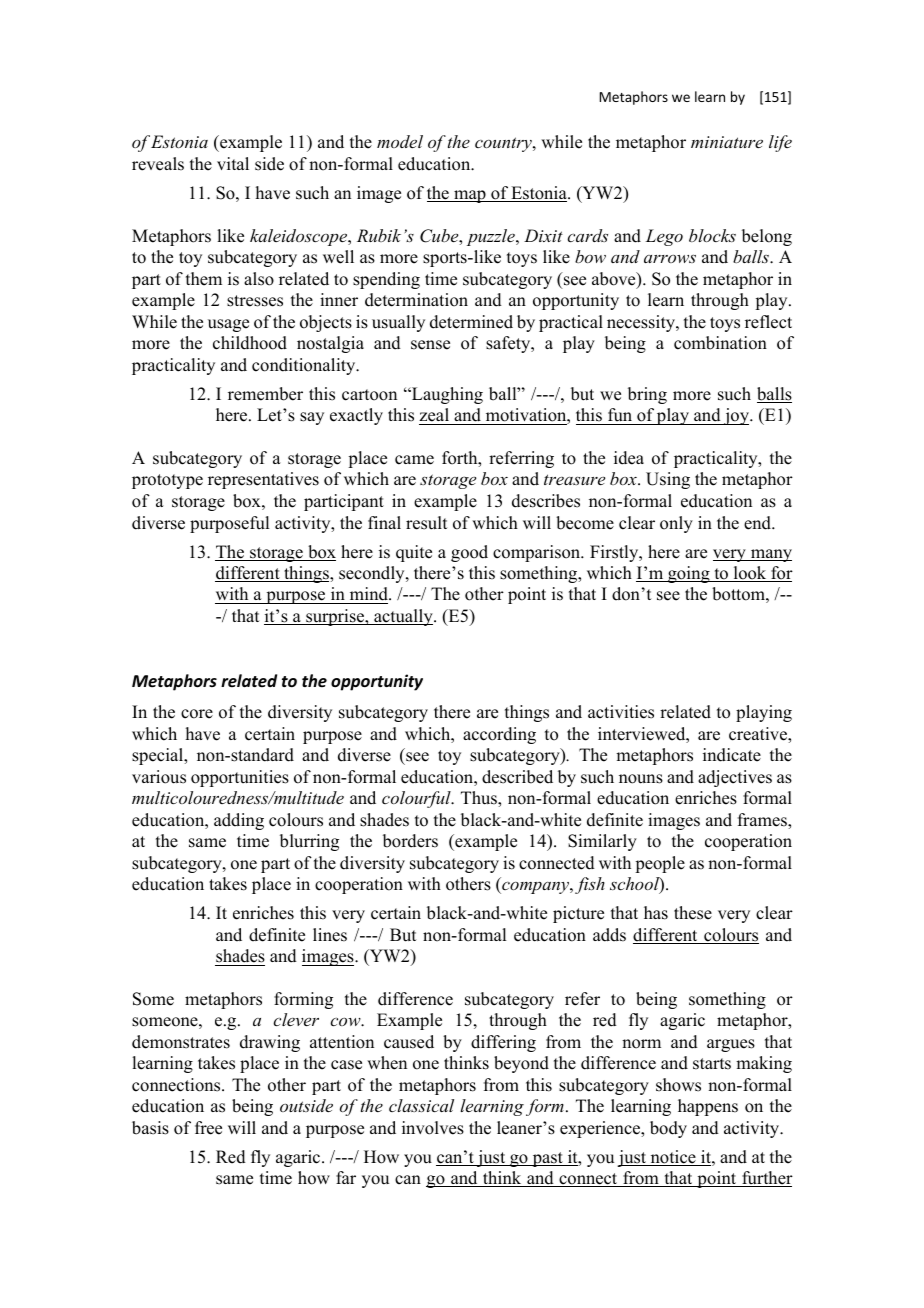  I want to click on representatives, so click(263, 480).
